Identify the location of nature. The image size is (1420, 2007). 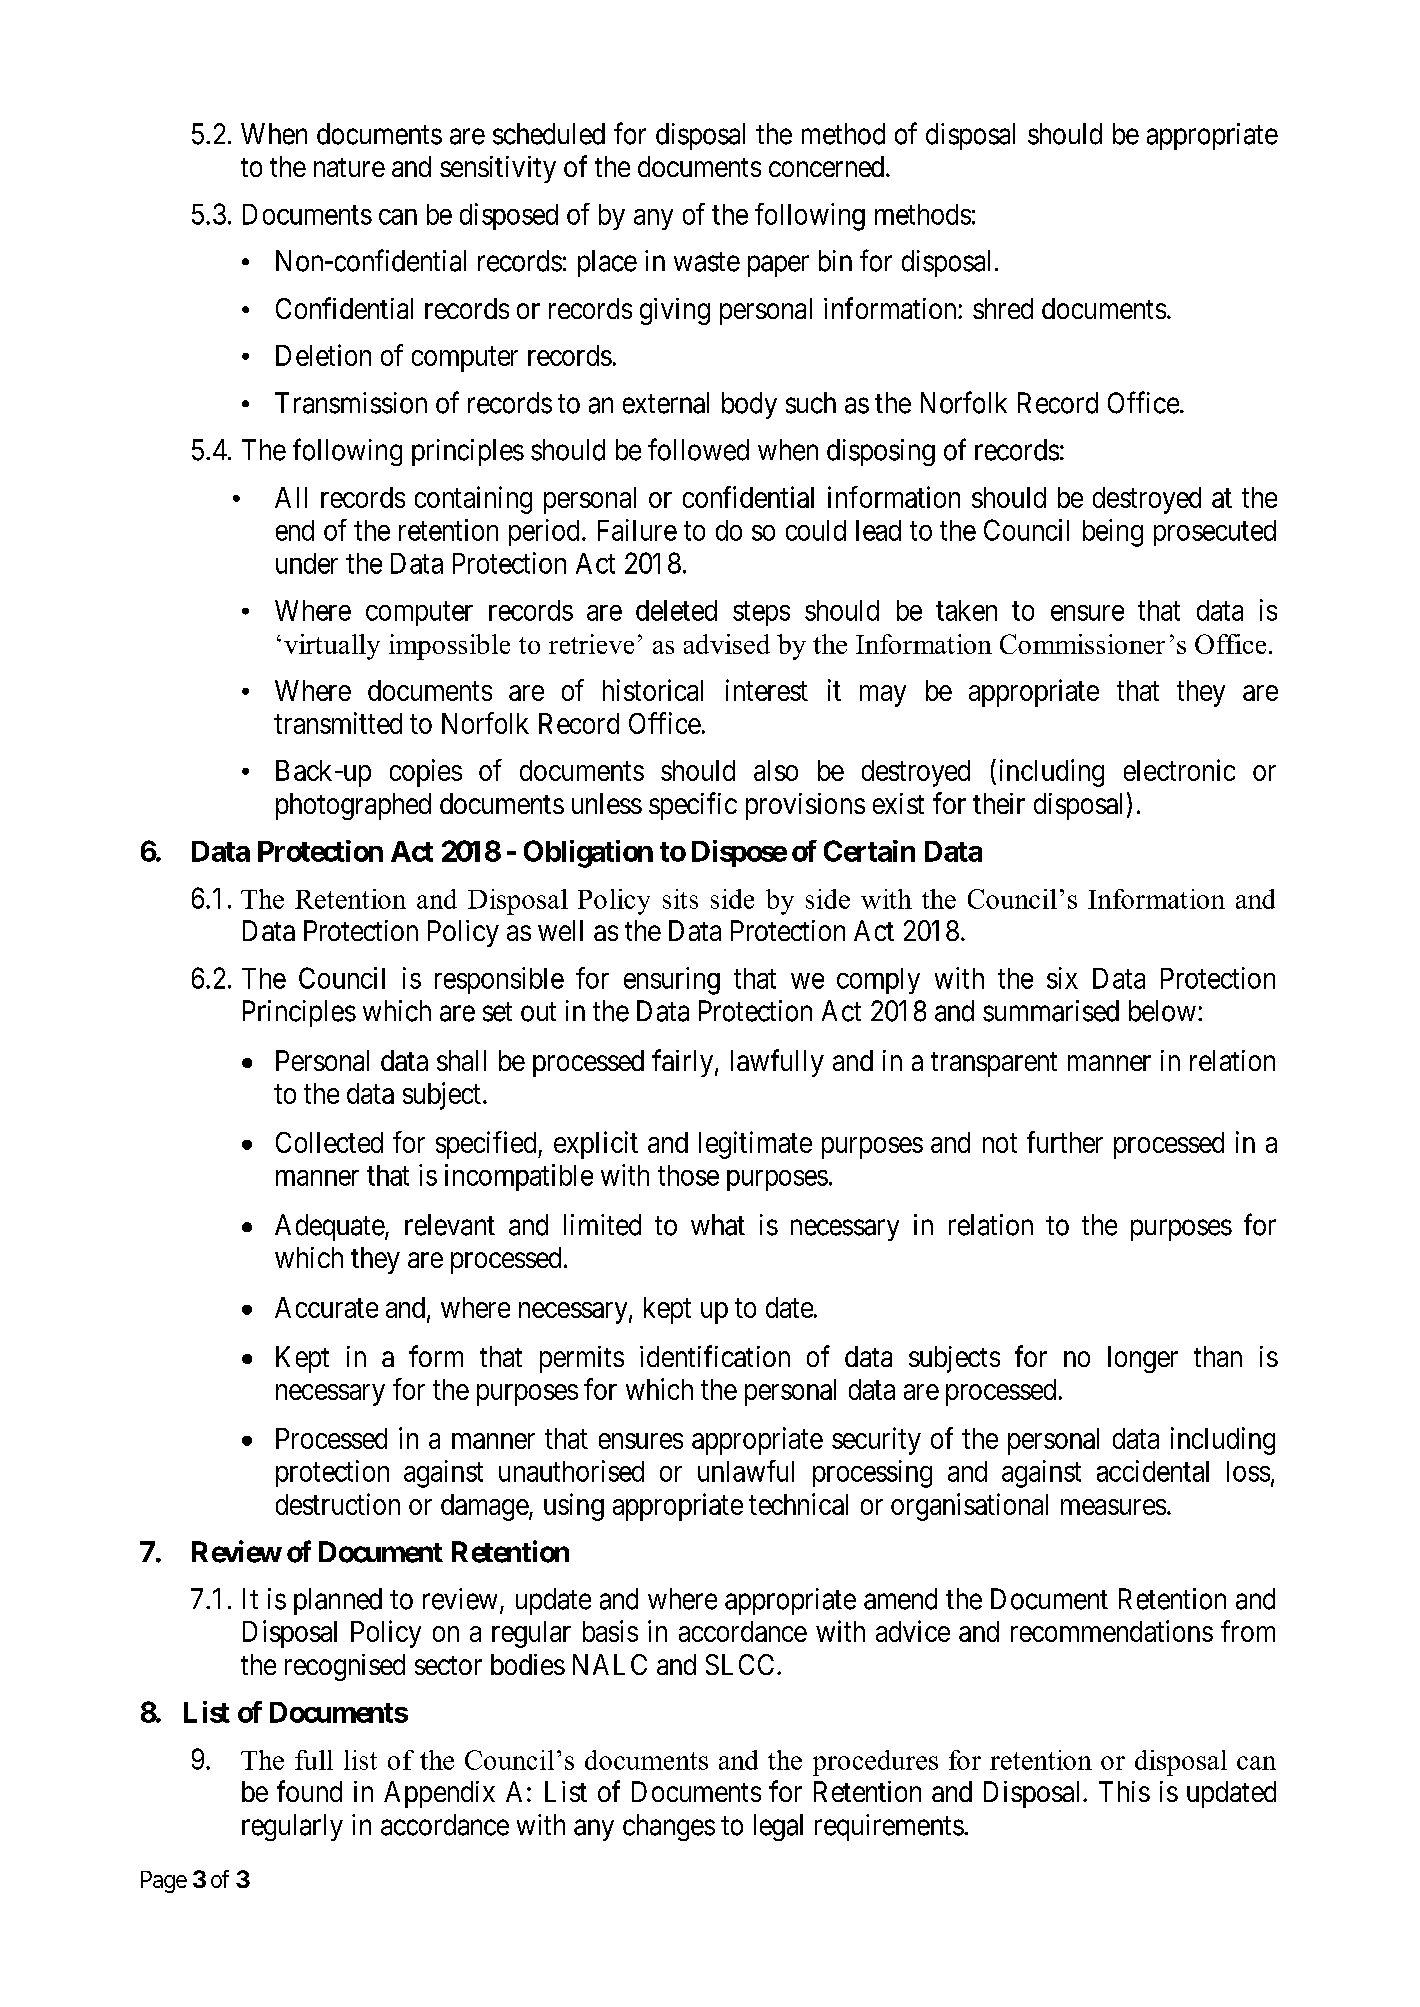
(349, 167).
